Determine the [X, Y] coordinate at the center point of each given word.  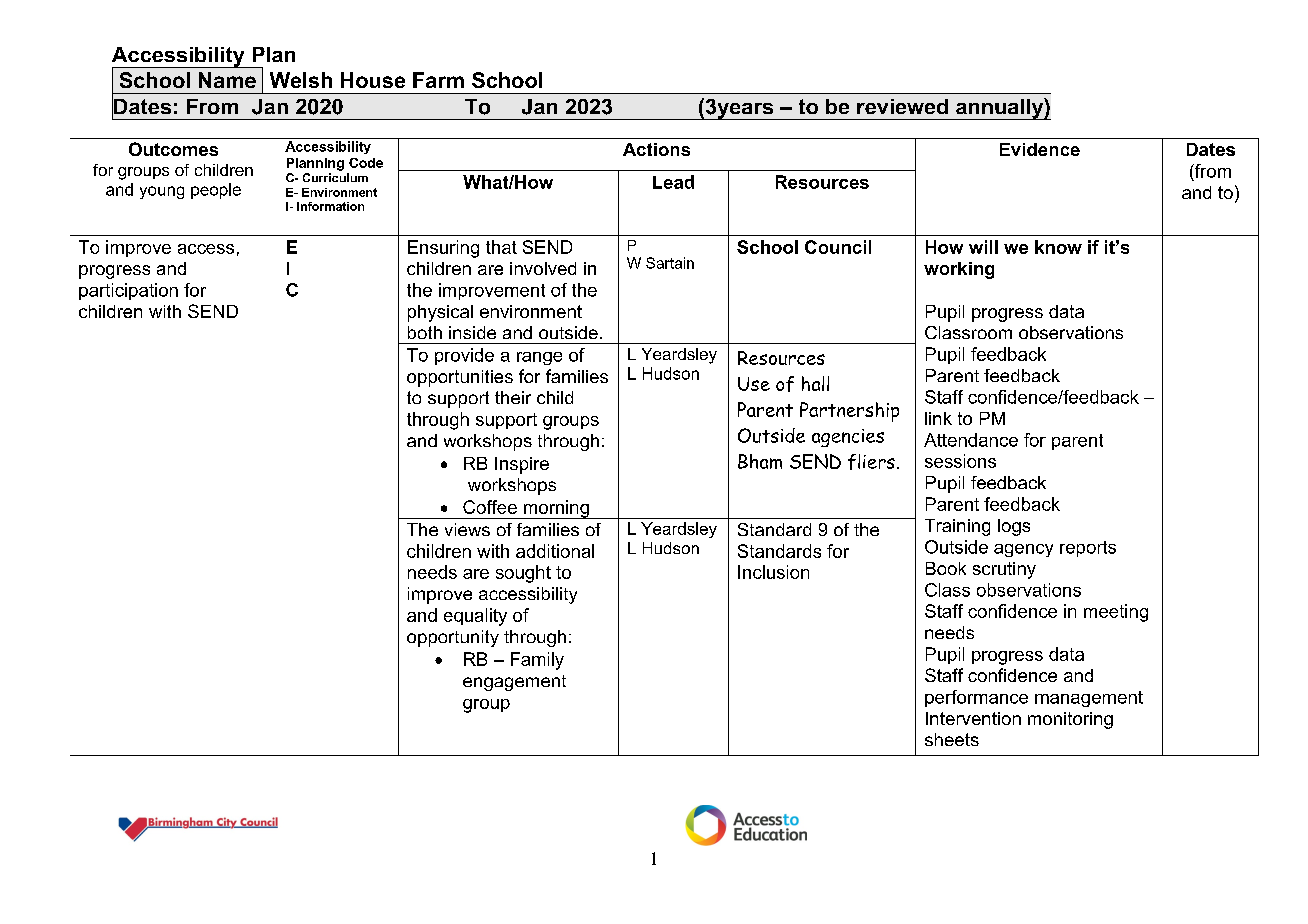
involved [543, 268]
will [983, 247]
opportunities [460, 378]
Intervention [973, 718]
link [938, 418]
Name [227, 80]
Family [537, 661]
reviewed [902, 106]
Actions [656, 149]
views [467, 529]
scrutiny [1004, 570]
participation [128, 291]
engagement [514, 683]
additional [555, 551]
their [513, 397]
